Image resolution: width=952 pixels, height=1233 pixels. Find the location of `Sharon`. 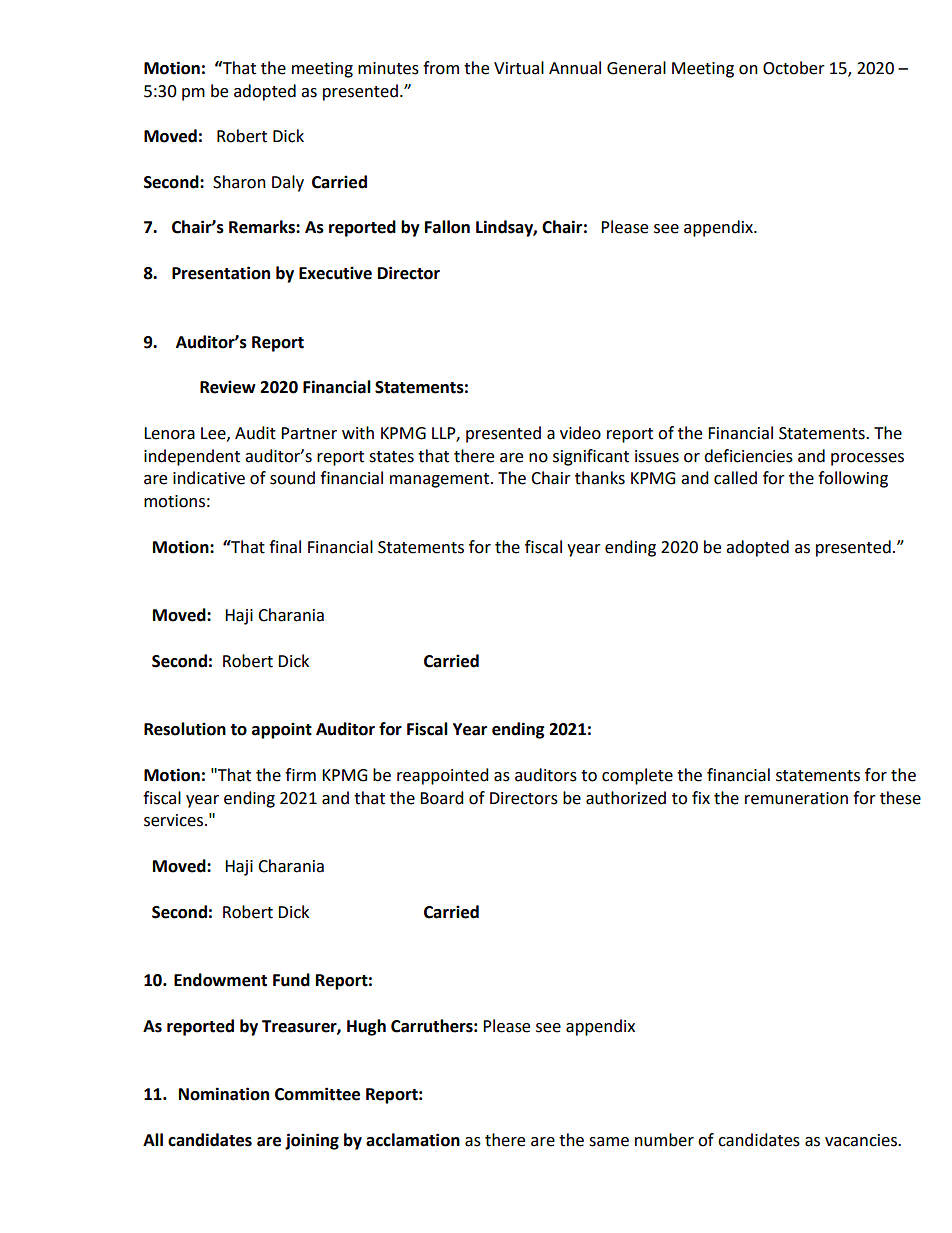

Sharon is located at coordinates (239, 182).
